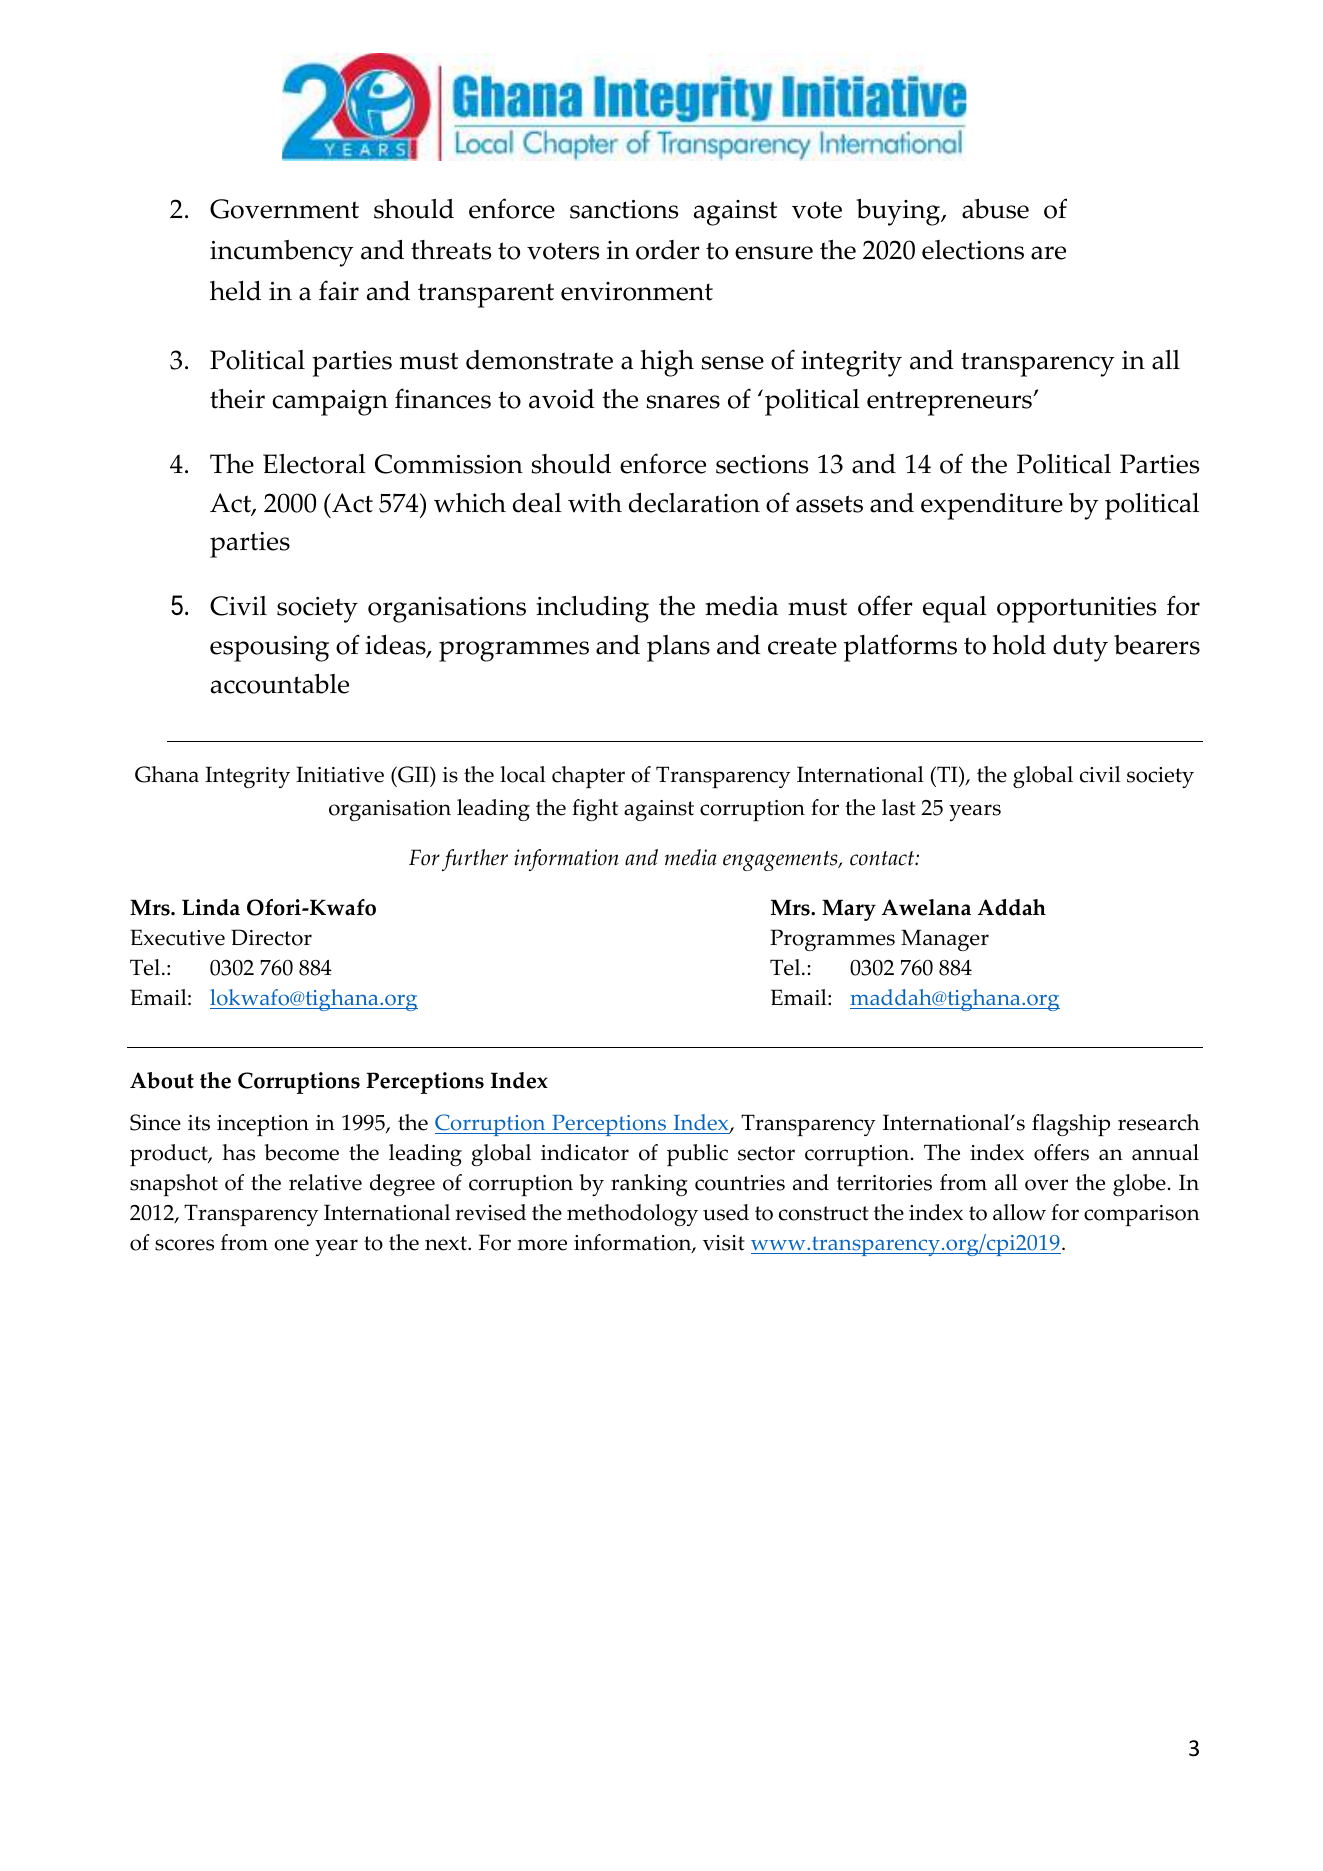 The height and width of the screenshot is (1871, 1323). I want to click on one, so click(291, 1245).
